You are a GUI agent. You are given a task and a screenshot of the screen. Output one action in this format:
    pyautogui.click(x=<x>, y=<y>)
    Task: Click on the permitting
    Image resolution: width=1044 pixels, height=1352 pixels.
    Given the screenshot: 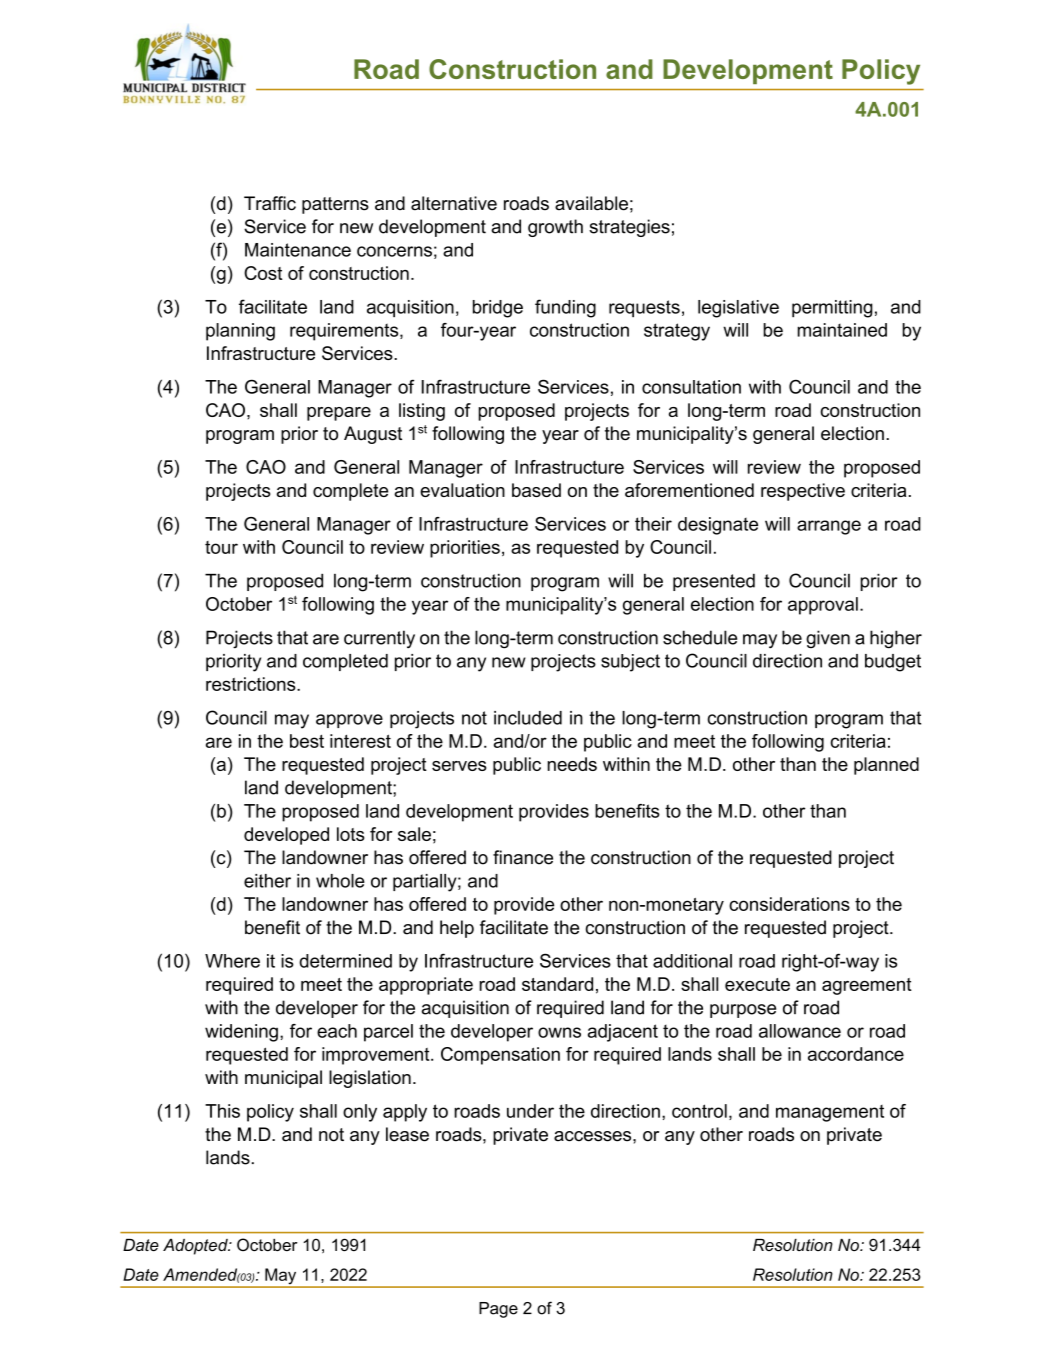 What is the action you would take?
    pyautogui.click(x=832, y=309)
